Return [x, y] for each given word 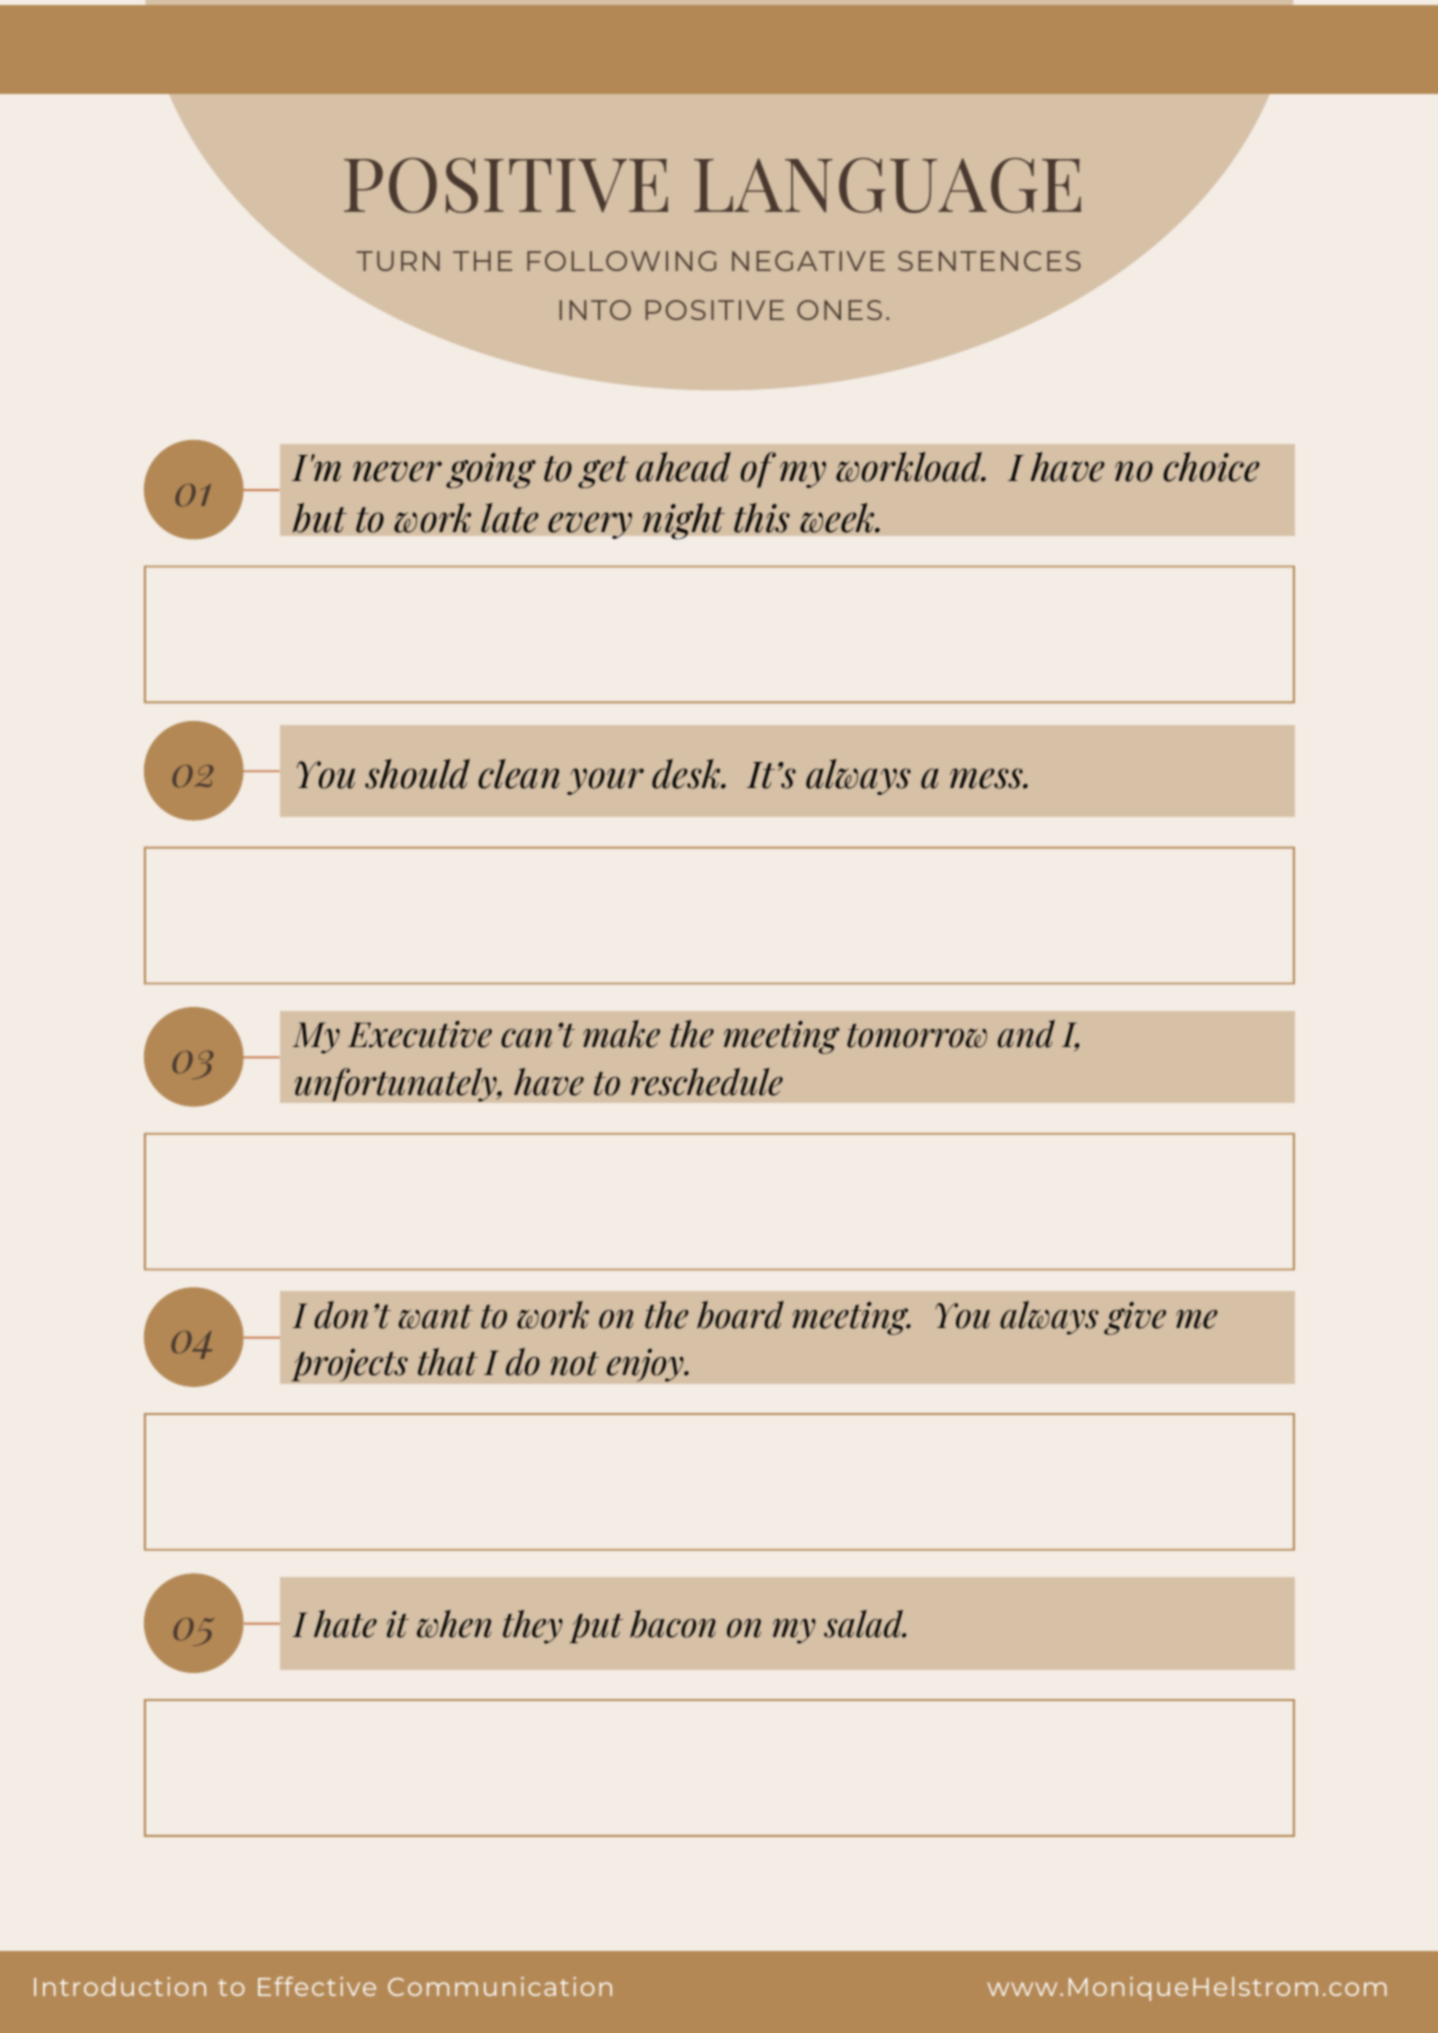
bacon [673, 1624]
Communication [500, 1986]
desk [687, 774]
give [1135, 1318]
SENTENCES [989, 261]
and [1026, 1034]
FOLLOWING [621, 261]
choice [1211, 467]
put [596, 1628]
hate [345, 1624]
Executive [420, 1034]
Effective [317, 1986]
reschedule [707, 1082]
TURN [398, 261]
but [319, 518]
